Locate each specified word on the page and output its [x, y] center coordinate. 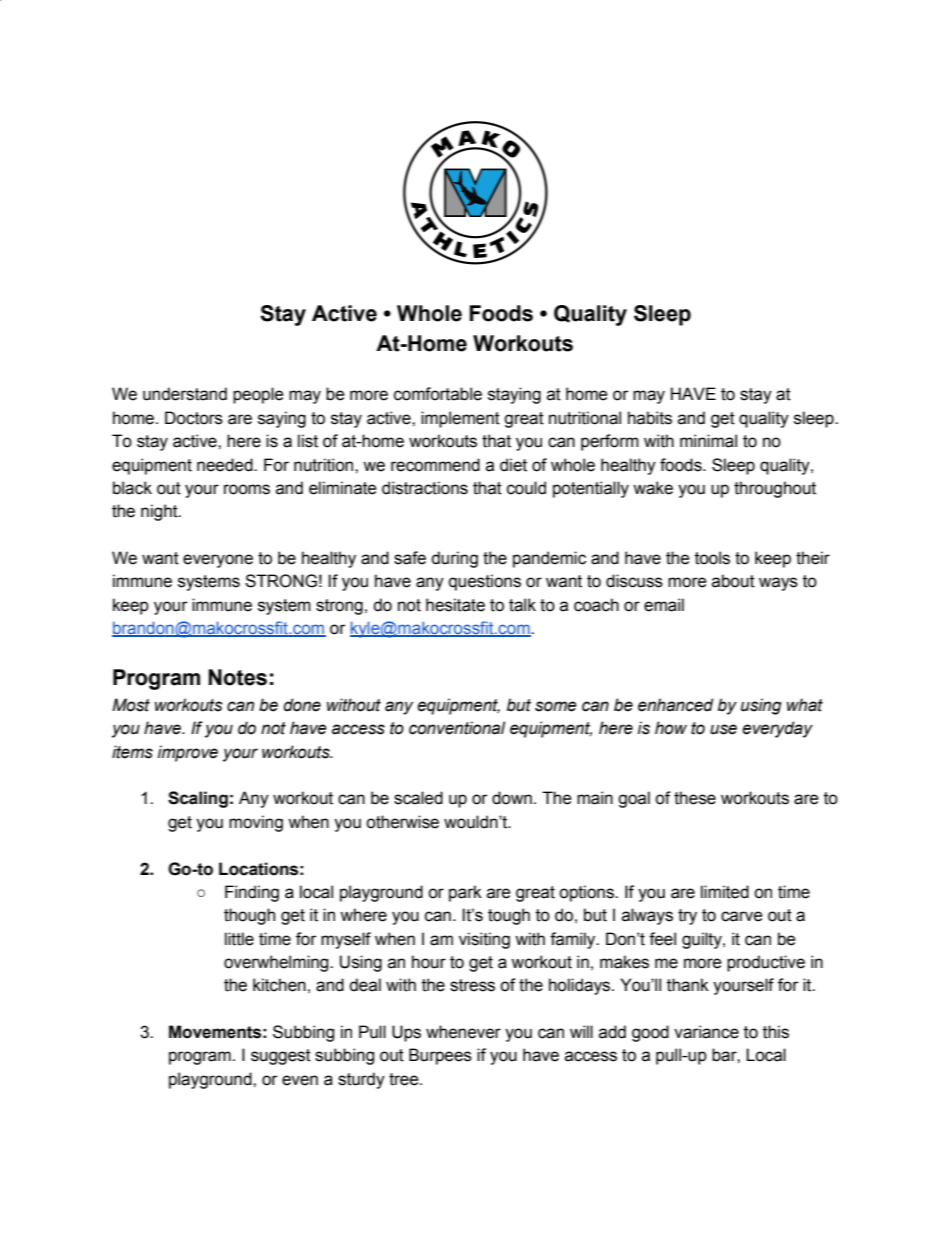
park [465, 893]
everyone [218, 561]
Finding [252, 893]
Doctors [194, 418]
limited [725, 892]
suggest [281, 1057]
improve [188, 753]
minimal [708, 441]
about [733, 581]
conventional [457, 728]
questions [485, 582]
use [723, 729]
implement [460, 419]
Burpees [440, 1056]
